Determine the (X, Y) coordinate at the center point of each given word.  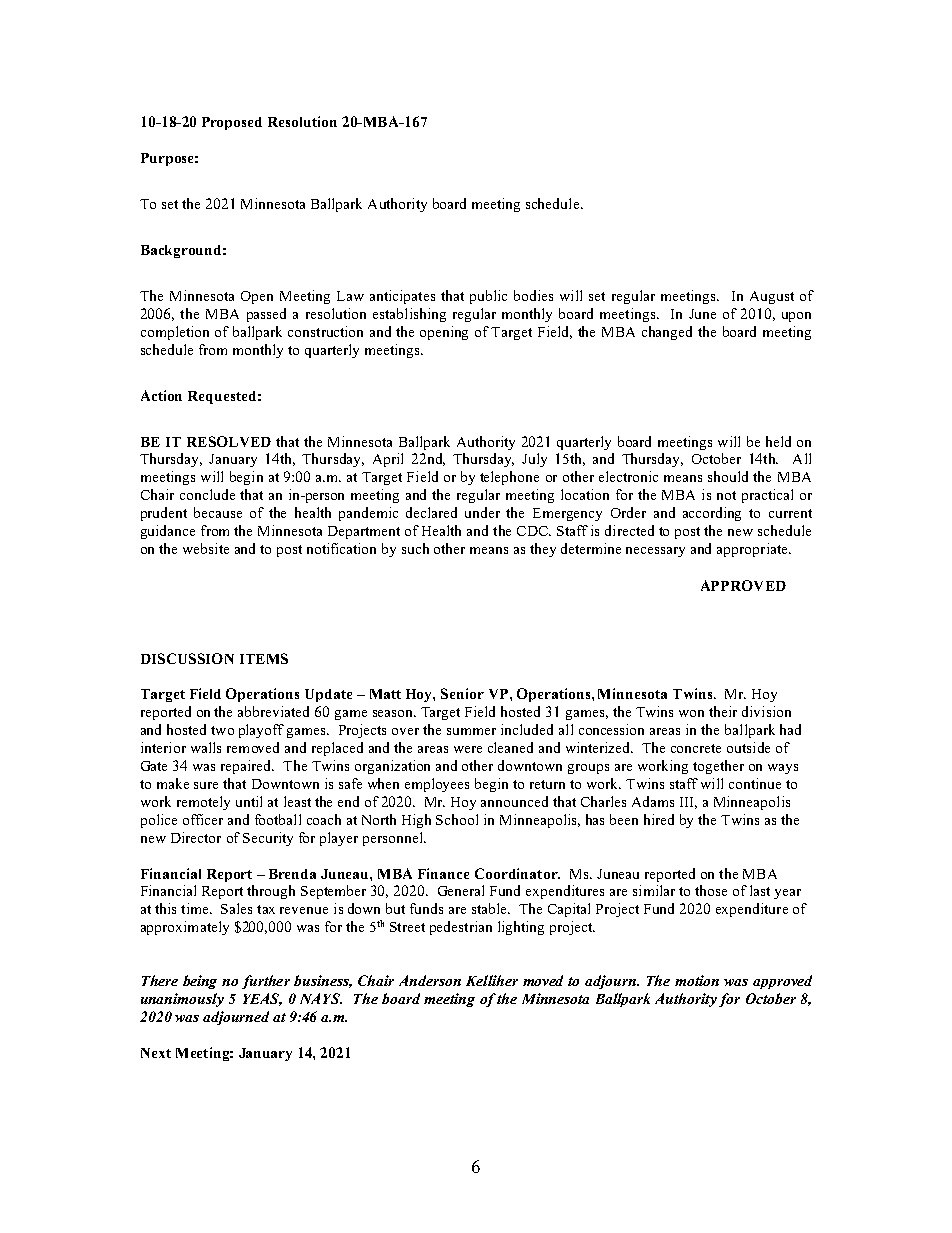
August (772, 297)
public (488, 297)
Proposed (232, 123)
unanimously (182, 1000)
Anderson (430, 980)
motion (697, 980)
